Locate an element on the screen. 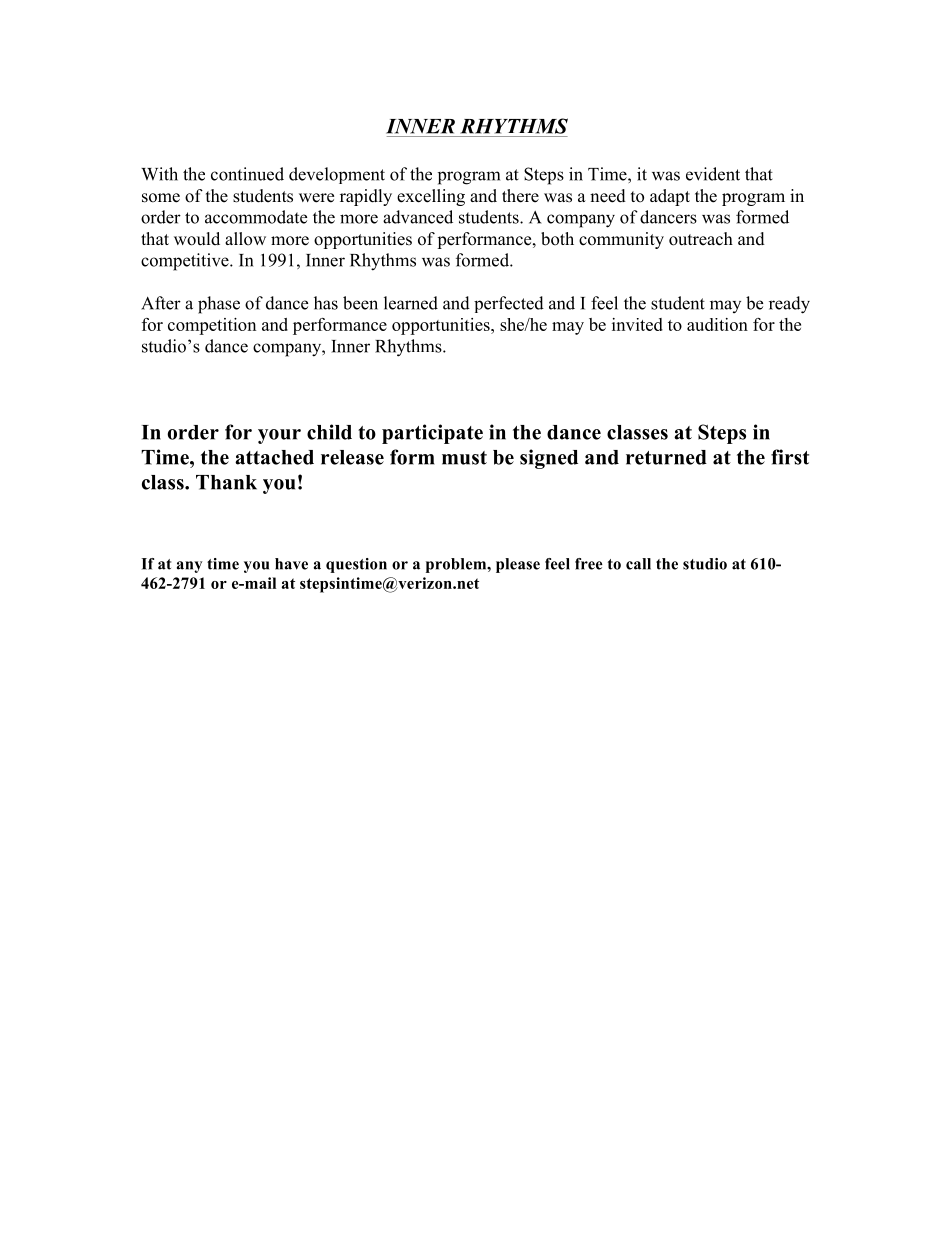 Image resolution: width=952 pixels, height=1233 pixels. competitive is located at coordinates (186, 262).
